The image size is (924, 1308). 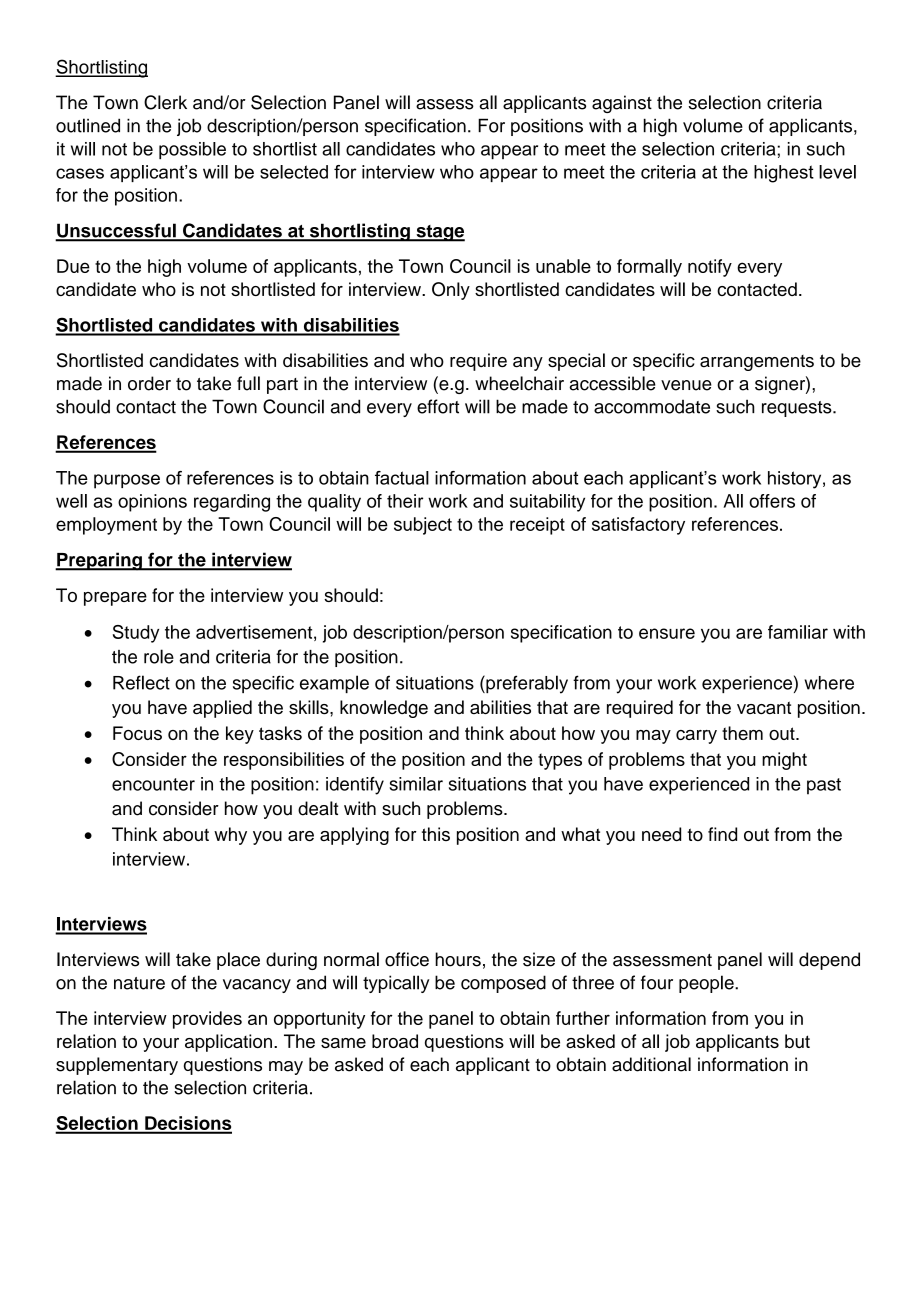 What do you see at coordinates (526, 684) in the document?
I see `preferably` at bounding box center [526, 684].
